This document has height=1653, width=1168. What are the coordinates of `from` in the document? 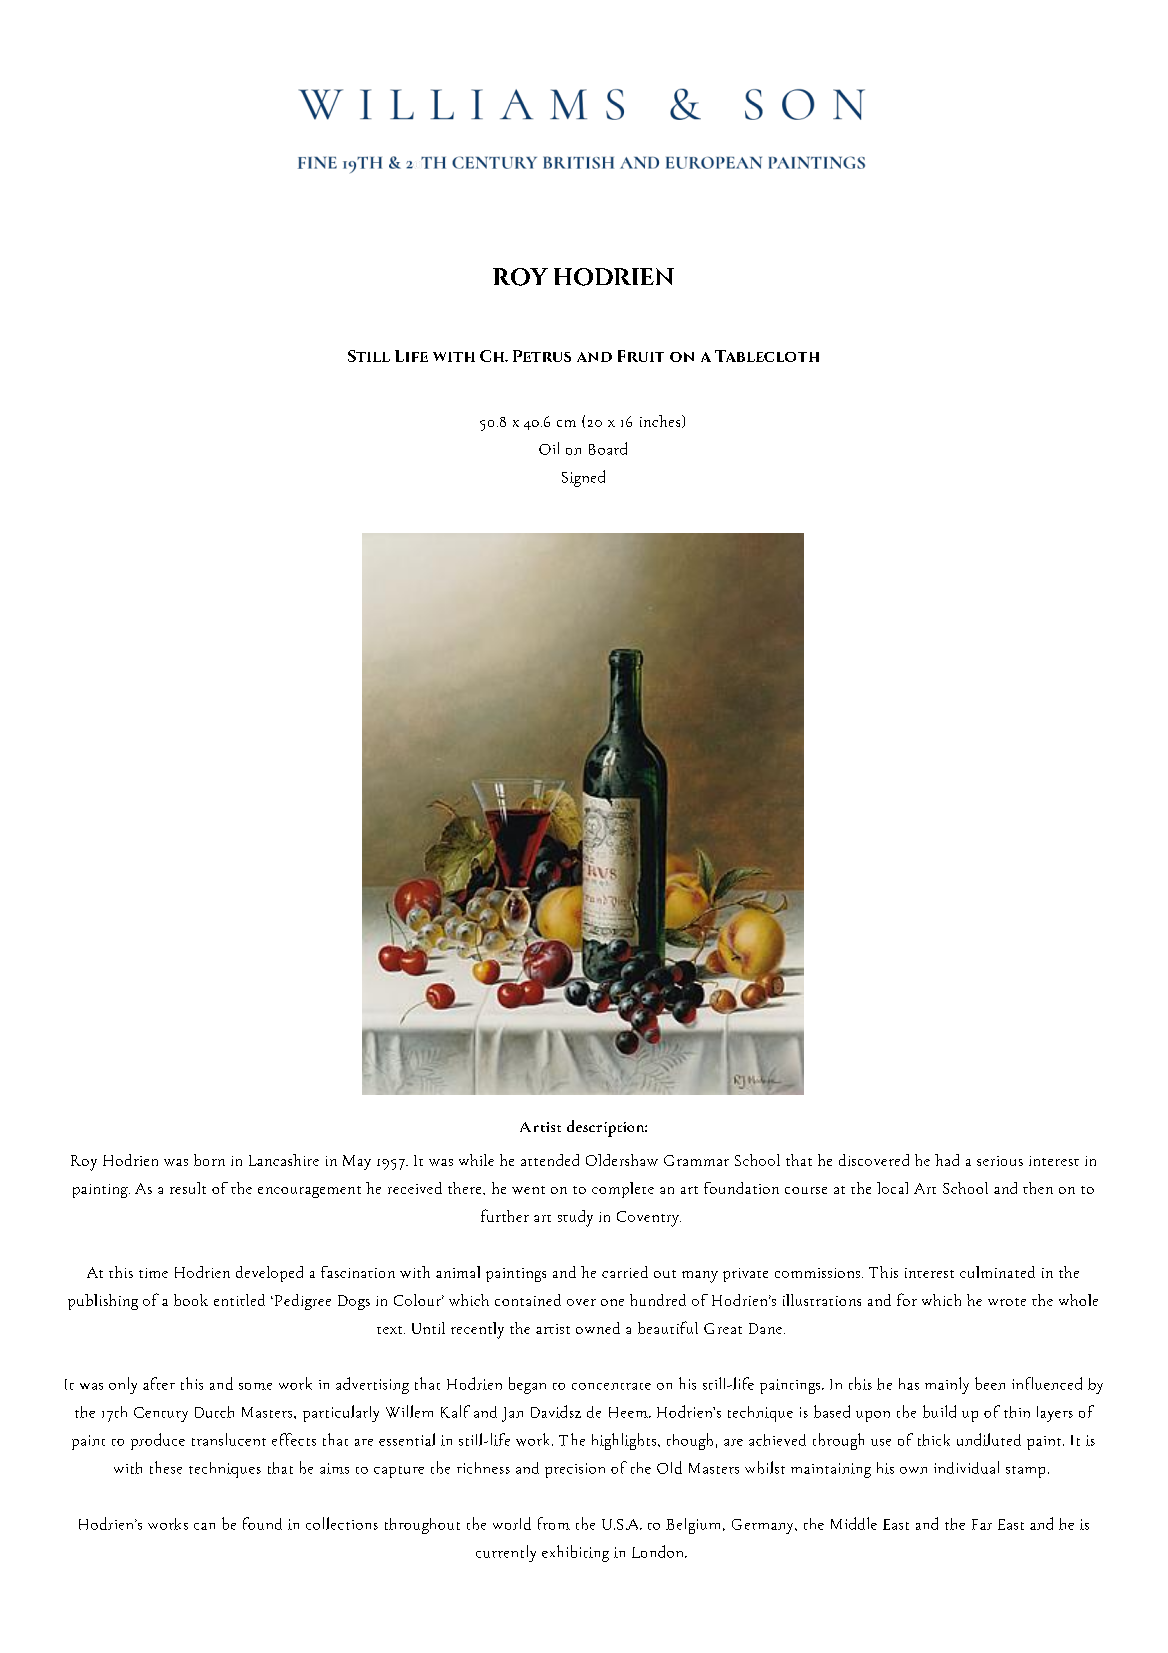 It's located at (554, 1523).
